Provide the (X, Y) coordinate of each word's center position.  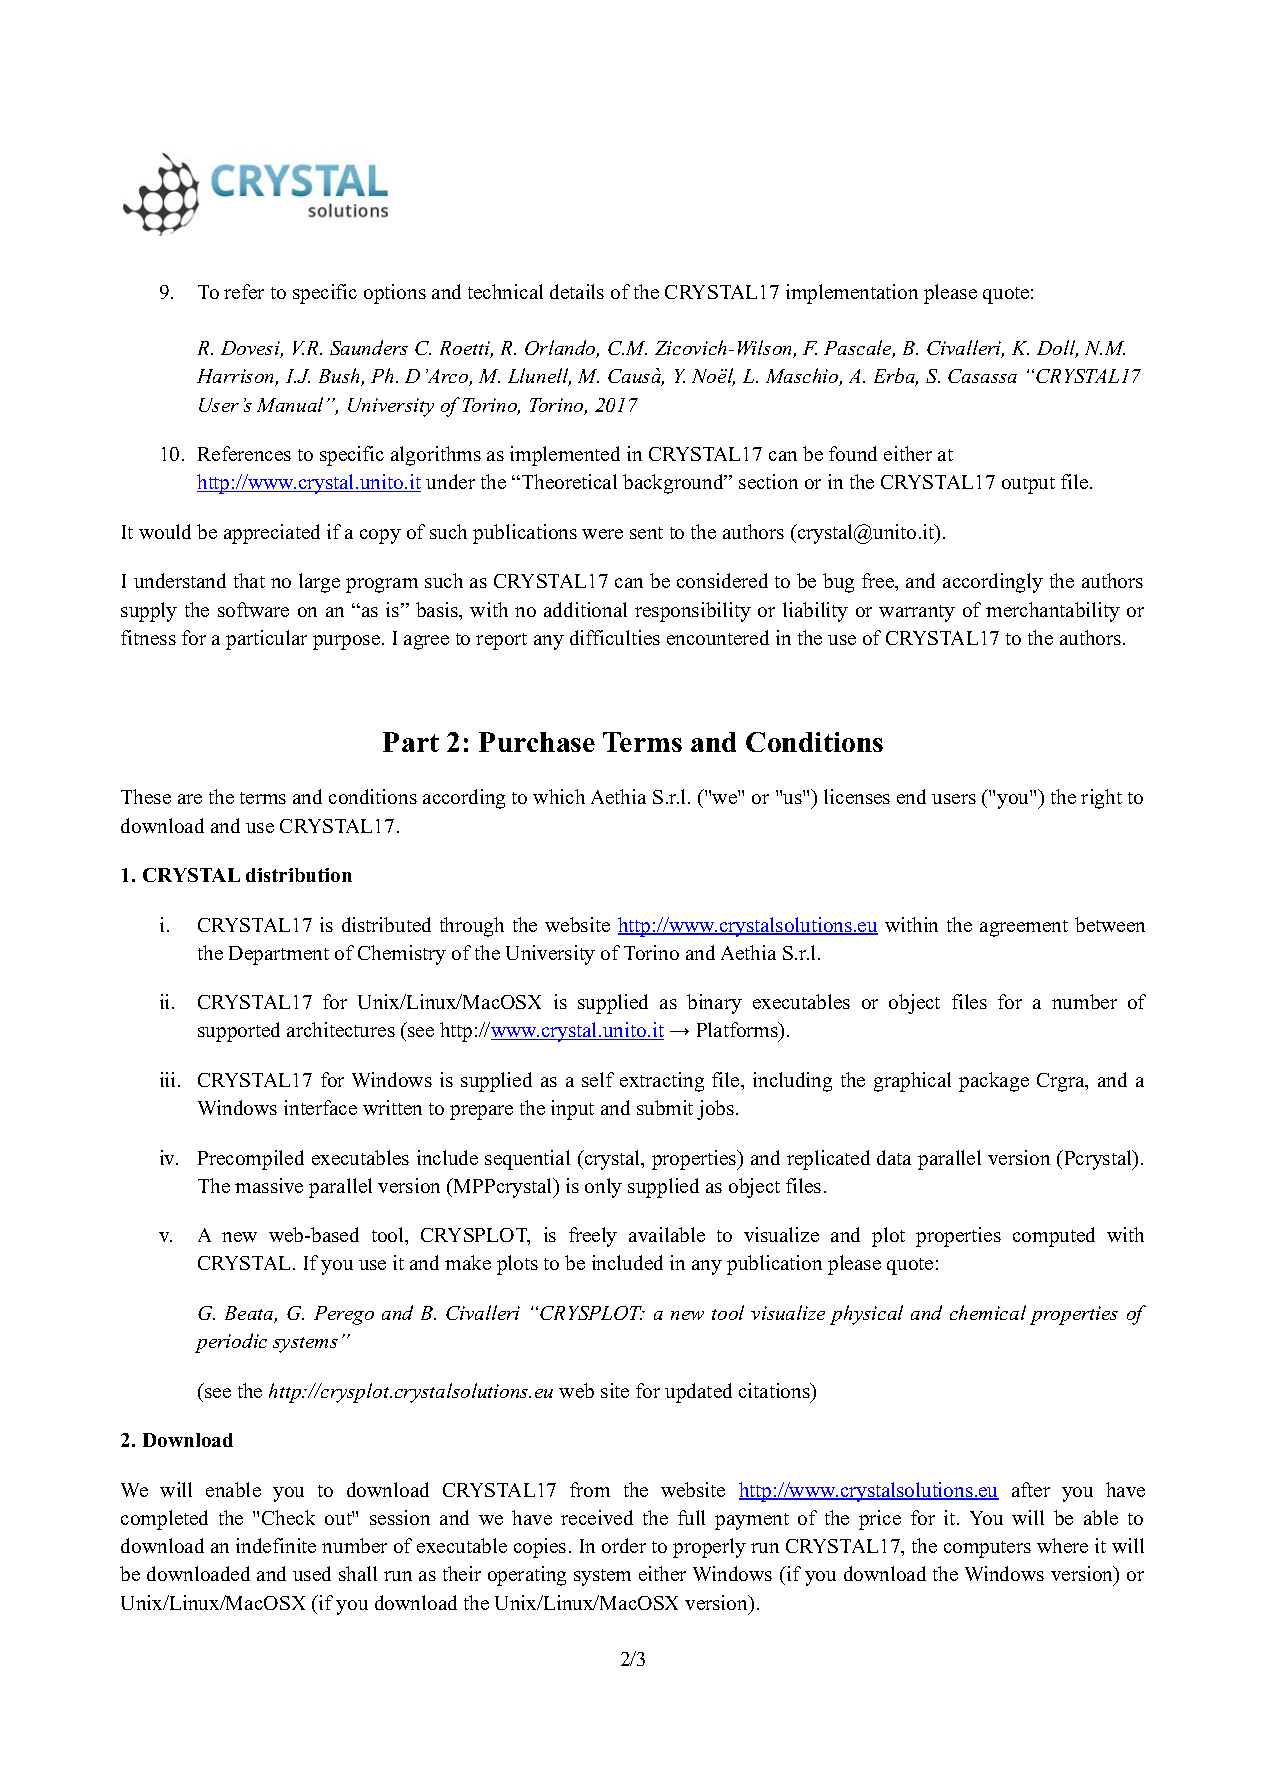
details (577, 291)
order (624, 1545)
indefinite (276, 1545)
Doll (1057, 349)
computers (987, 1549)
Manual (290, 404)
